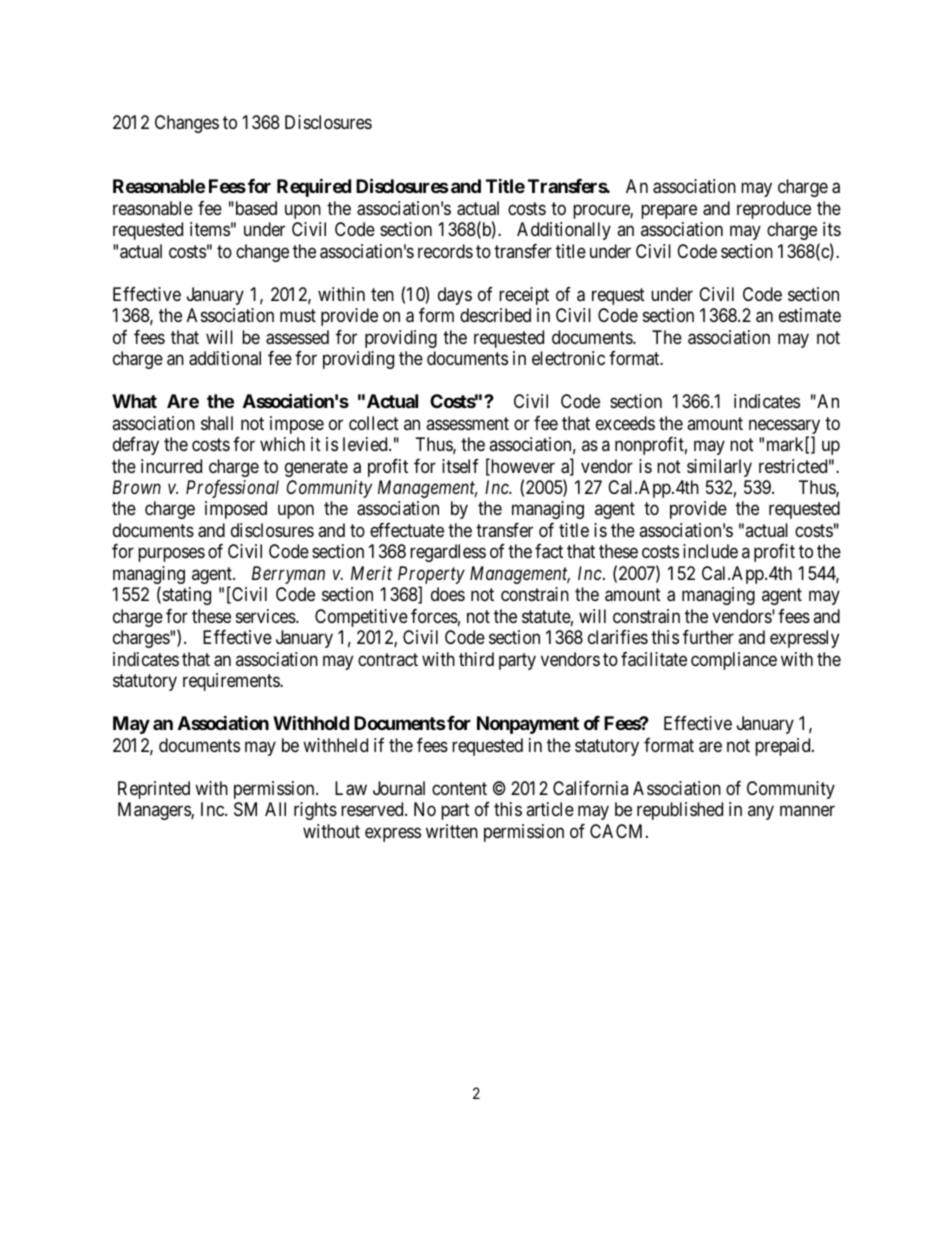 Image resolution: width=952 pixels, height=1233 pixels. I want to click on records, so click(445, 251).
